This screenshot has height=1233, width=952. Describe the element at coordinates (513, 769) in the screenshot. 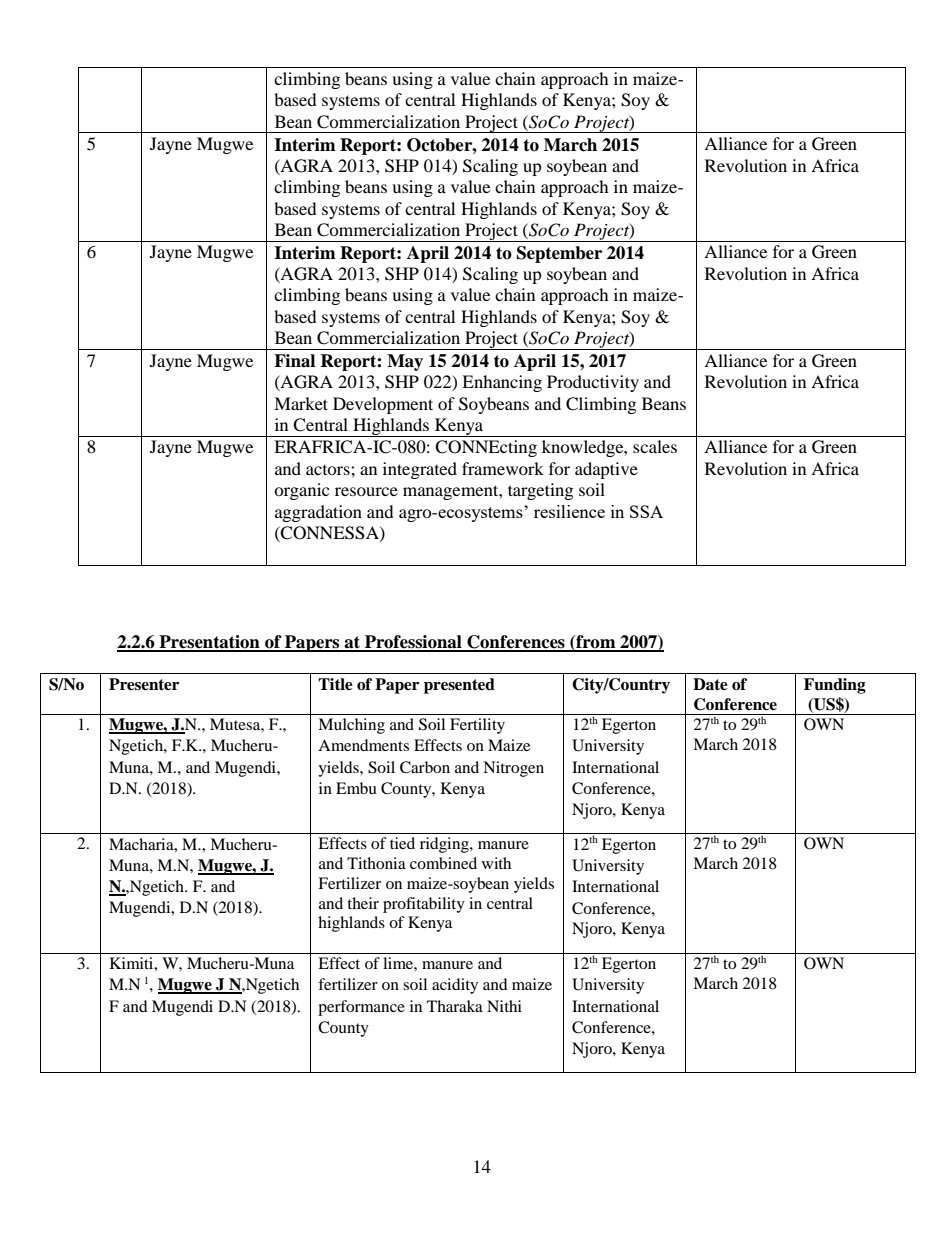

I see `Nitrogen` at that location.
